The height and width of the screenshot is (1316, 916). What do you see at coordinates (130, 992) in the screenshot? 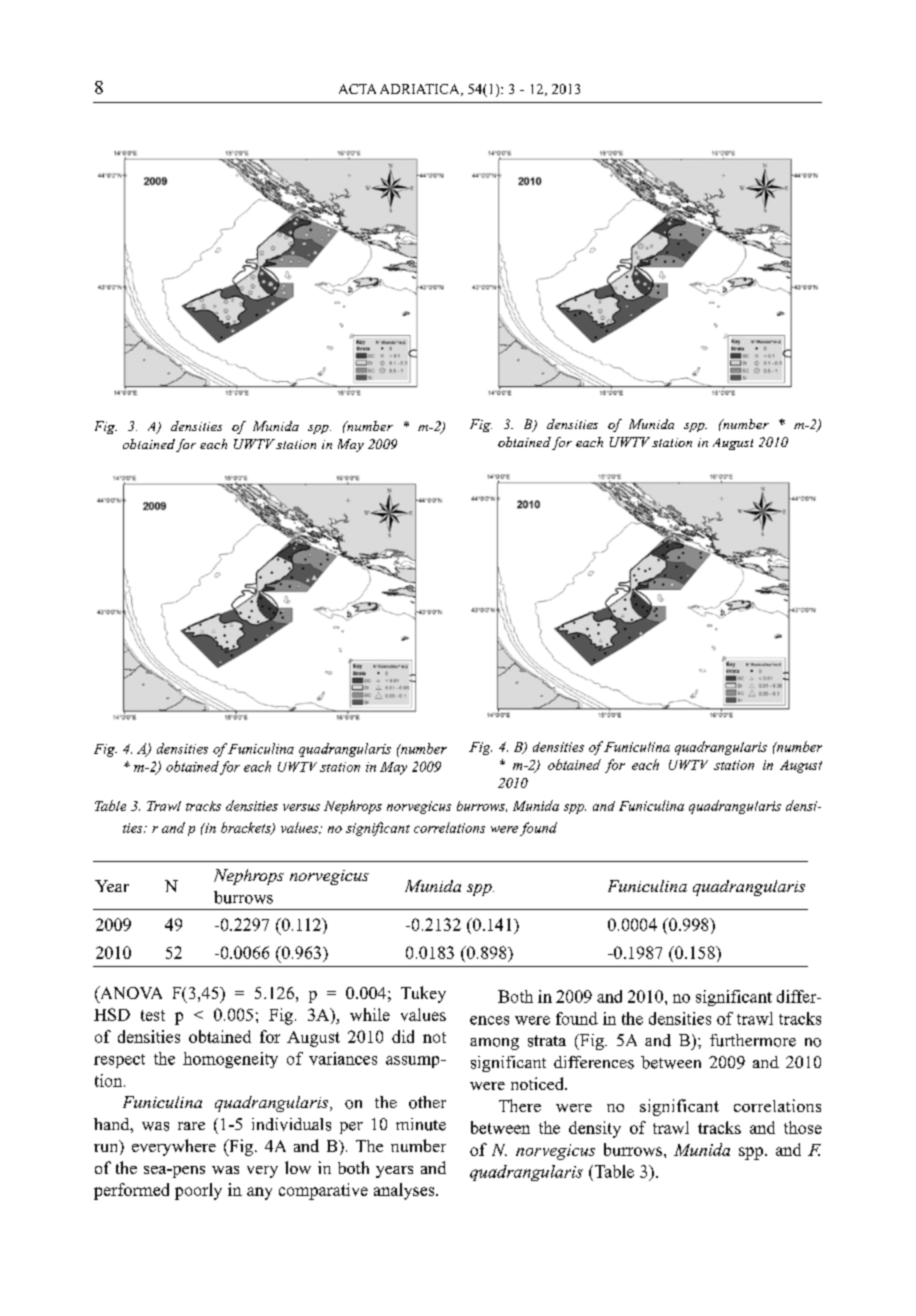
I see `ANOVA` at bounding box center [130, 992].
